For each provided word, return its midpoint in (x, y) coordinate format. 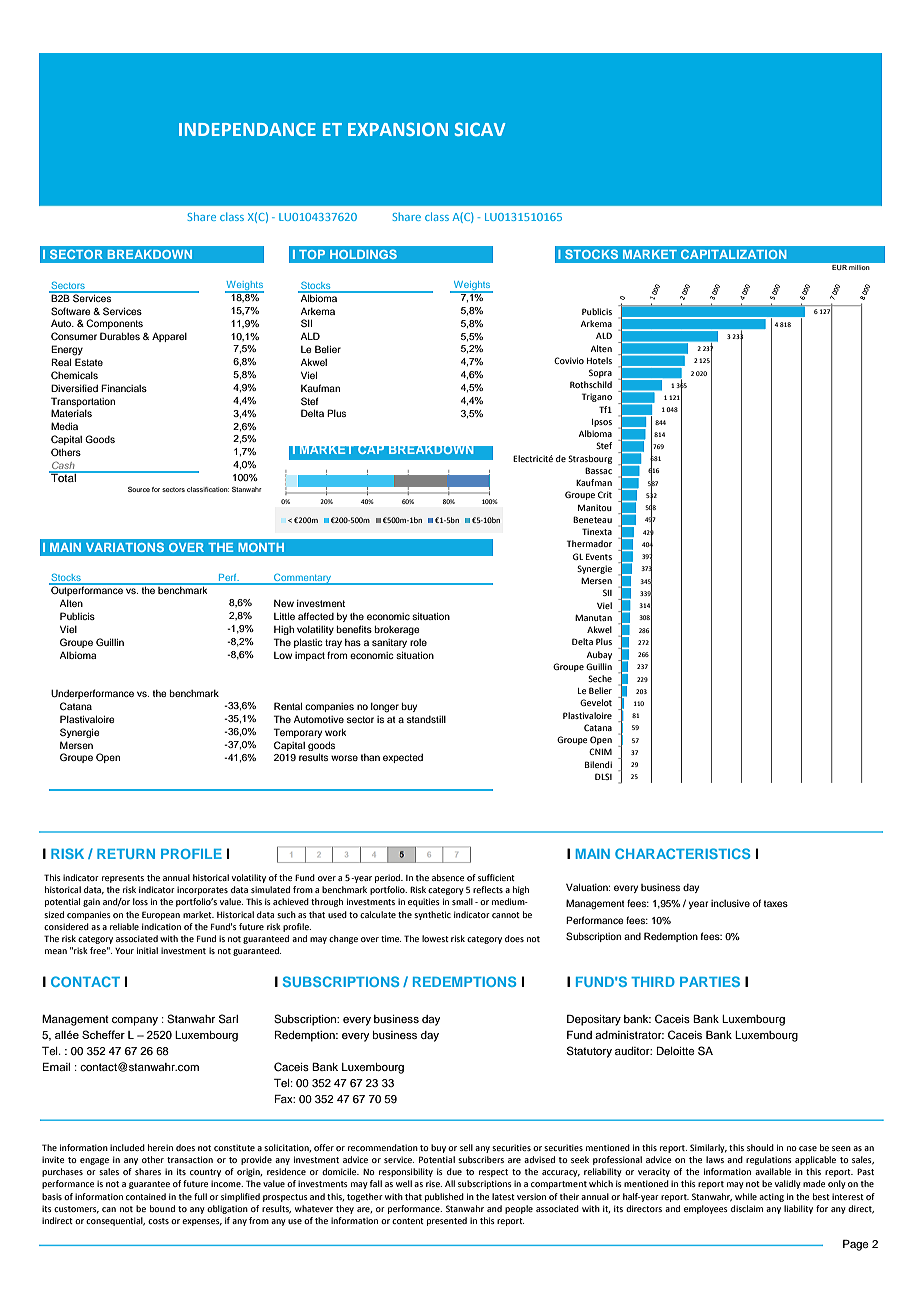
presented (447, 1221)
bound (162, 1208)
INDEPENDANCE (247, 129)
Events (599, 556)
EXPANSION (398, 129)
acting (771, 1197)
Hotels (599, 360)
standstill (426, 719)
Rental (288, 706)
